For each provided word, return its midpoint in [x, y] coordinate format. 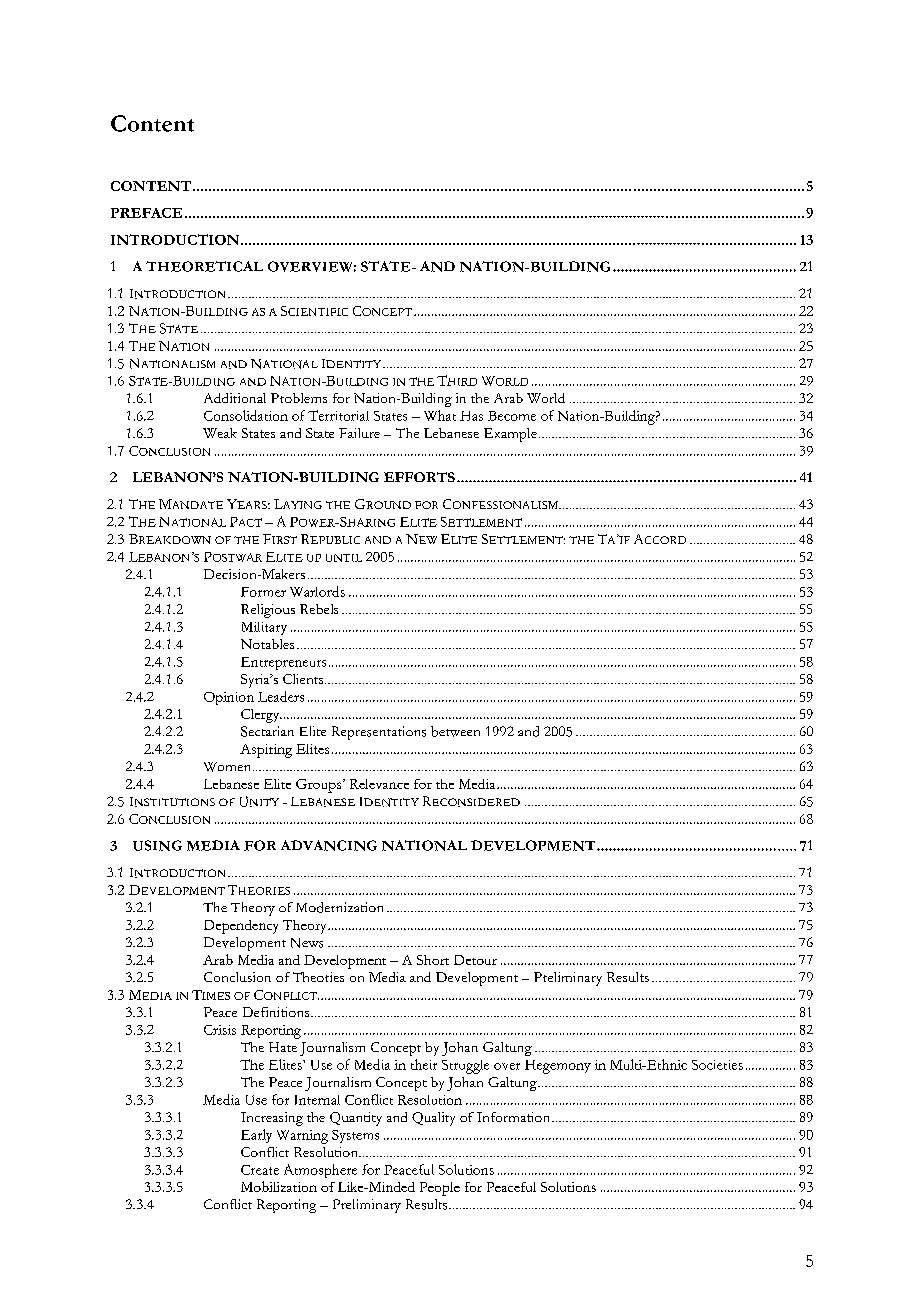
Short [433, 960]
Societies [717, 1065]
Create [260, 1170]
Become [512, 416]
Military [264, 628]
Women [229, 767]
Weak [220, 433]
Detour [475, 960]
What [440, 415]
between [455, 731]
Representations [379, 733]
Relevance [379, 784]
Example [510, 435]
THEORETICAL [204, 266]
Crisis [220, 1030]
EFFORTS [419, 477]
